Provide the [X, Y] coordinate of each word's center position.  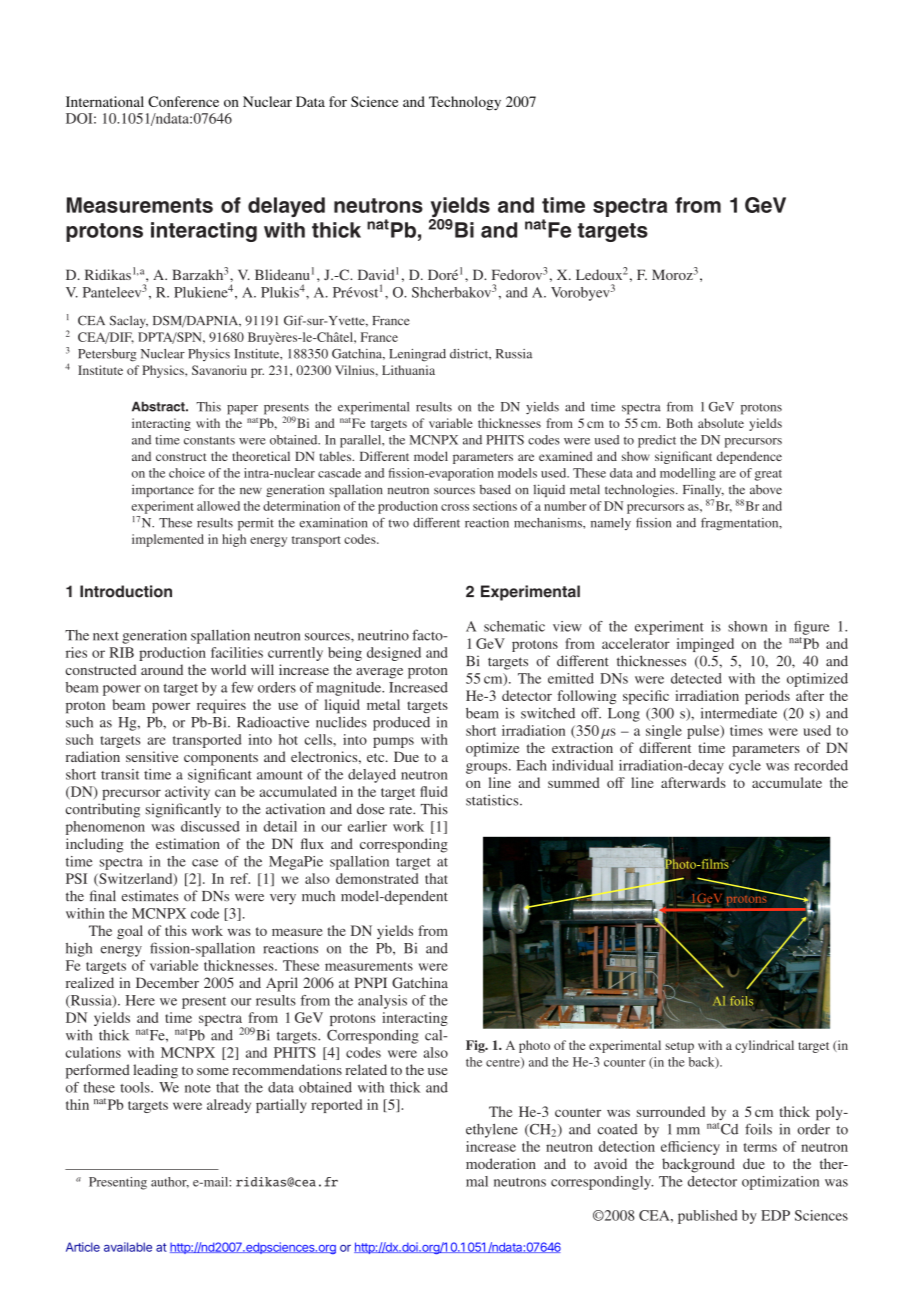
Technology [465, 103]
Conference [183, 101]
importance [163, 491]
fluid [433, 791]
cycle [745, 767]
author [170, 1182]
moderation [501, 1163]
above [766, 489]
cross [455, 507]
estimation [188, 843]
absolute [721, 423]
